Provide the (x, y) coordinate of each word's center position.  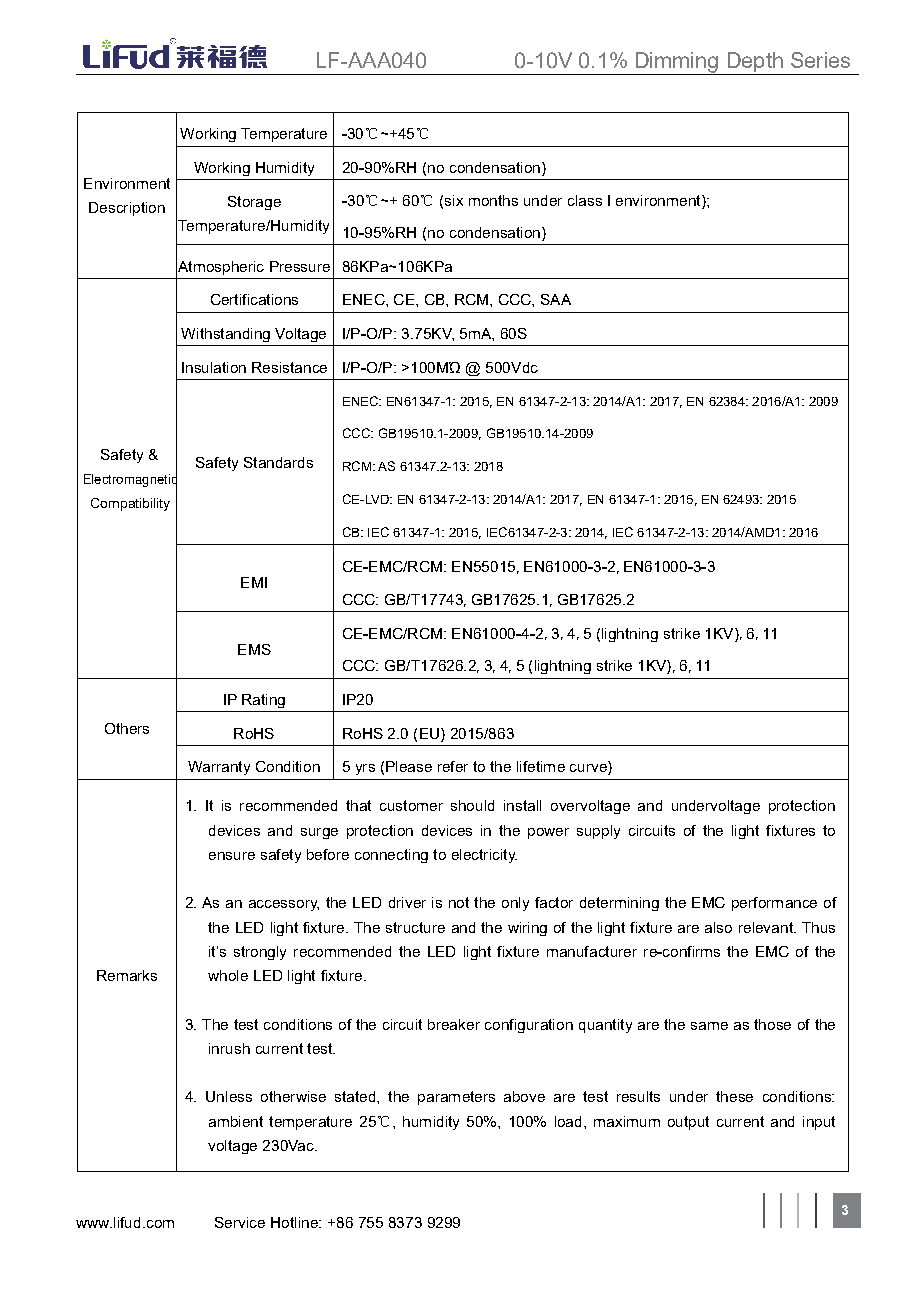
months (493, 200)
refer (453, 766)
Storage (254, 203)
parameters (456, 1098)
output (688, 1123)
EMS (254, 649)
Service (240, 1222)
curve (589, 768)
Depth (755, 63)
